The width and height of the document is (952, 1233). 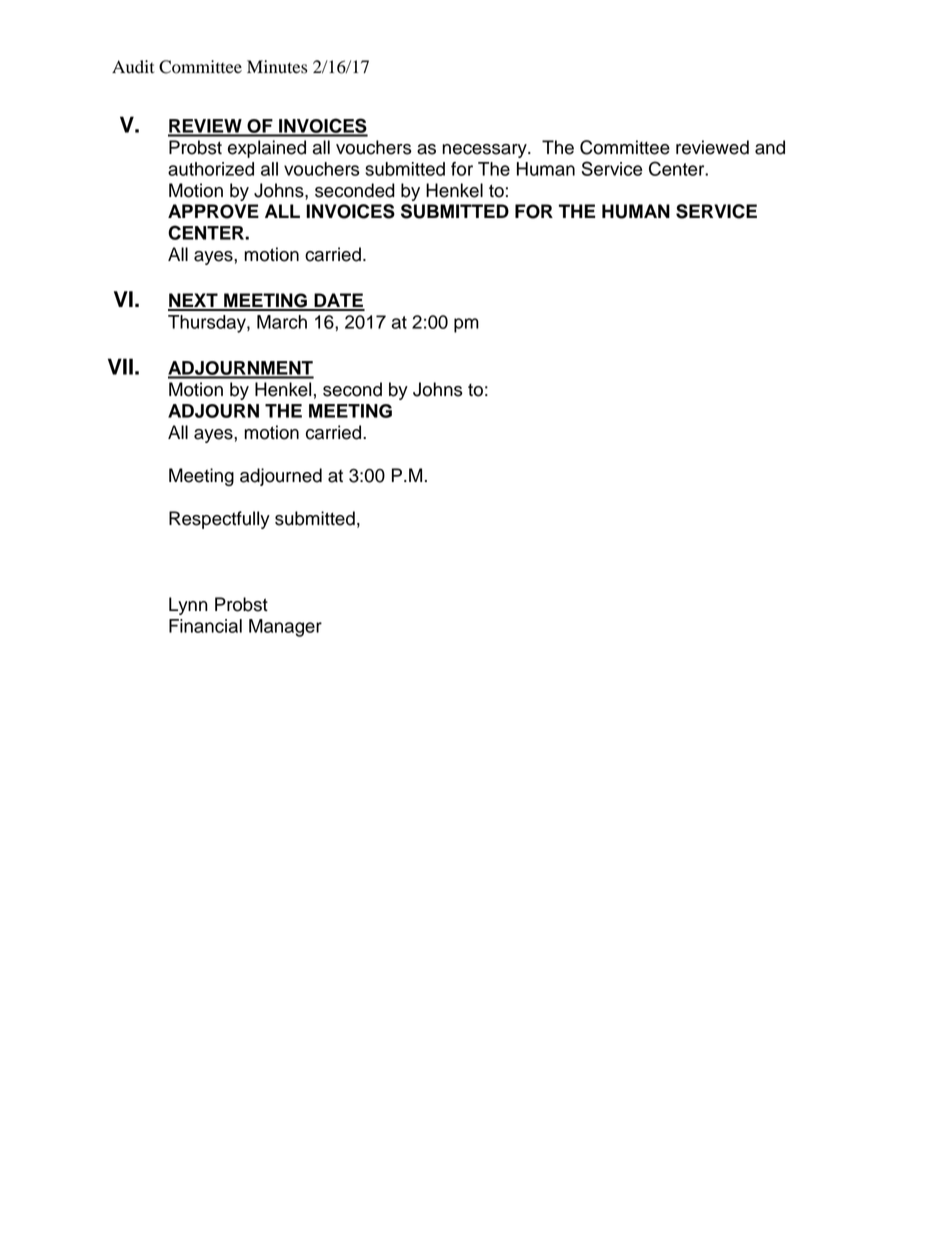 I want to click on VII, so click(x=120, y=366).
